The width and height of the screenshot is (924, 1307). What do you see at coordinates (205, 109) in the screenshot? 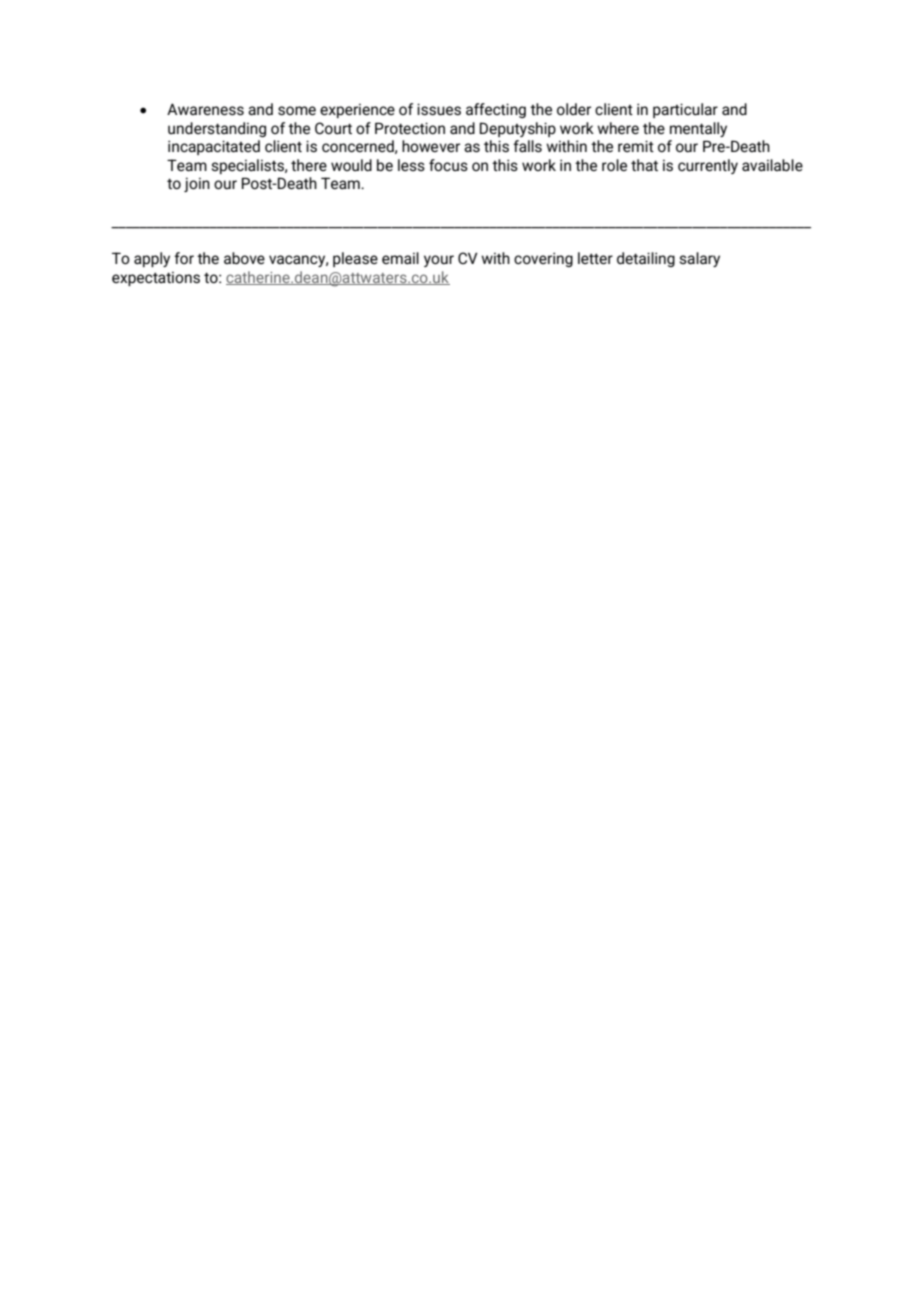
I see `Awareness` at bounding box center [205, 109].
